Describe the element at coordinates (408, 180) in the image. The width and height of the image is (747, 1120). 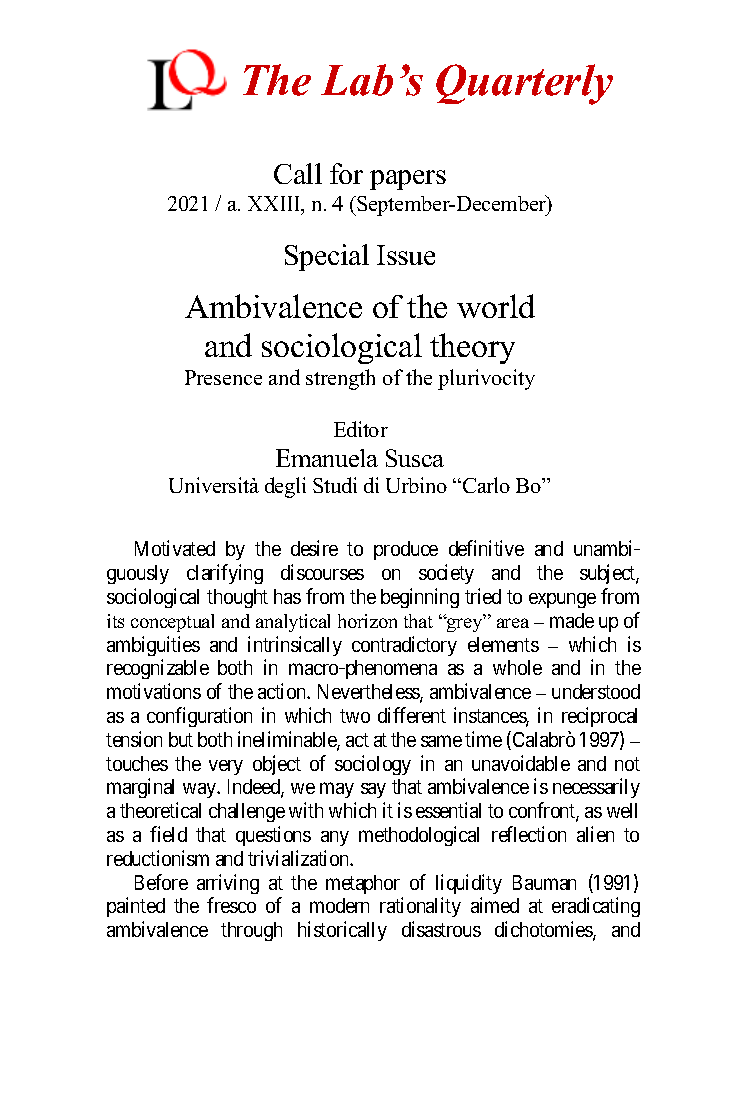
I see `papers` at that location.
